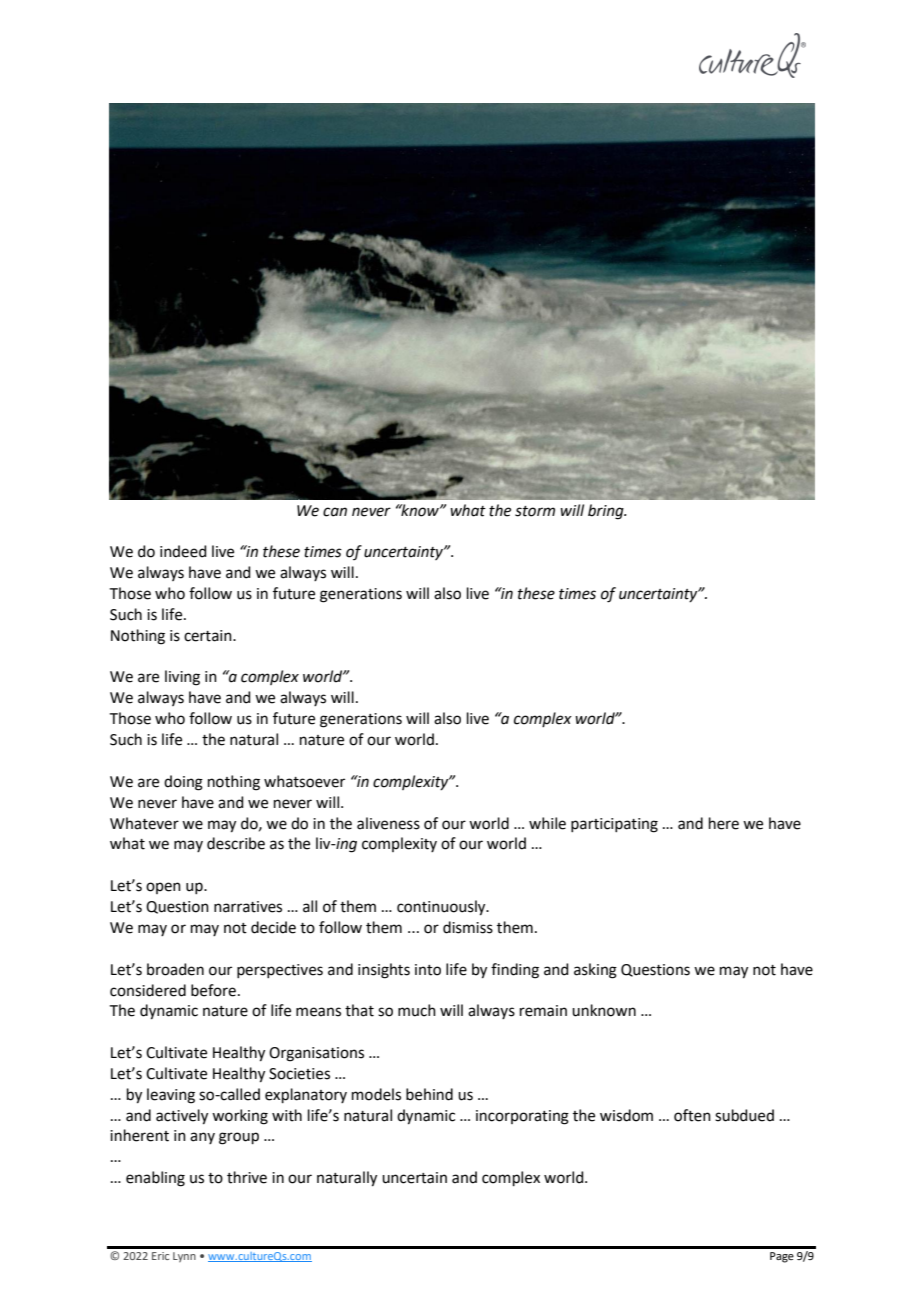  Describe the element at coordinates (442, 908) in the document. I see `continuously` at that location.
